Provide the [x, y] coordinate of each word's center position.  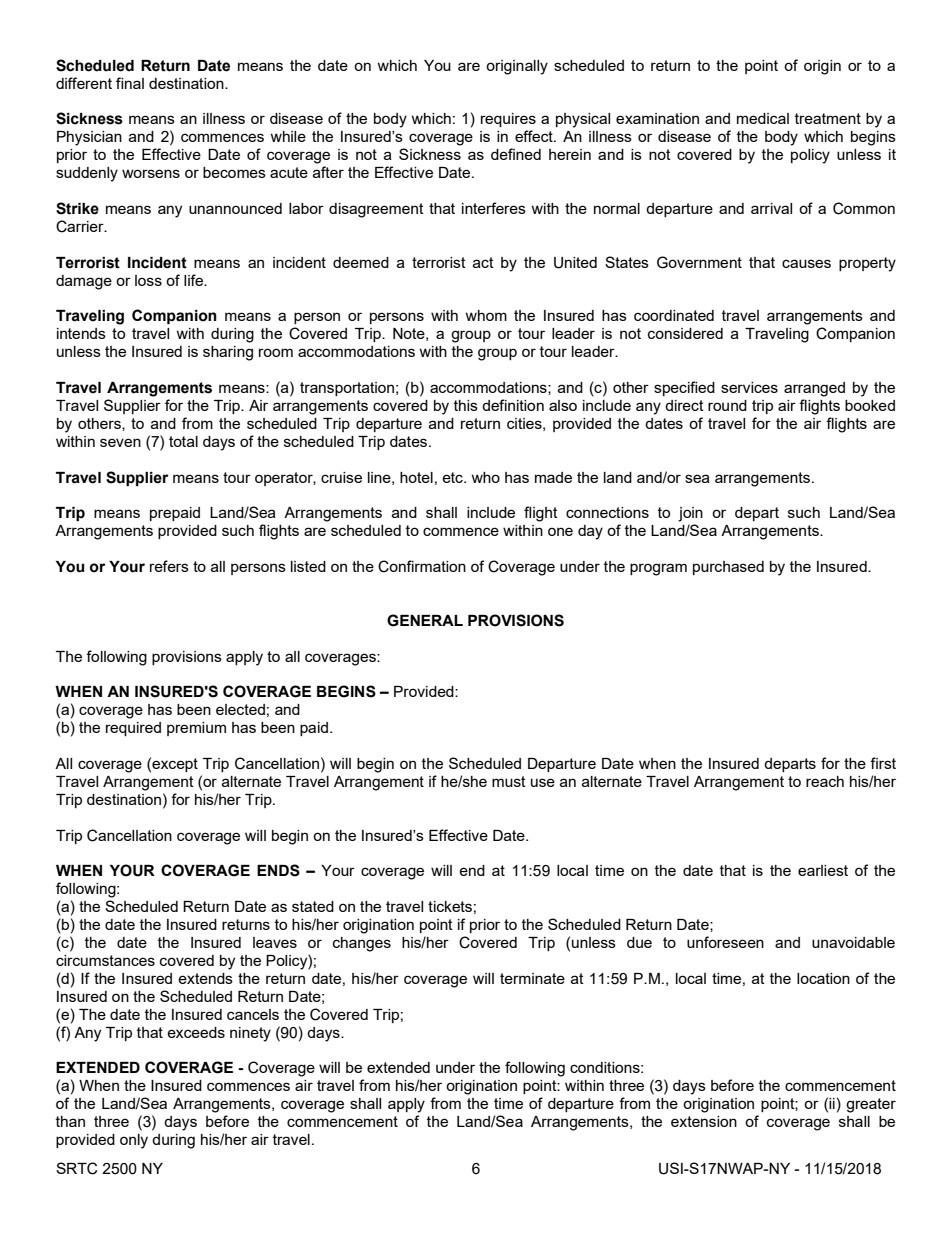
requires [508, 120]
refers [169, 566]
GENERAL [425, 620]
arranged [814, 389]
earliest [823, 870]
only [134, 1141]
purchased [728, 568]
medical [763, 118]
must [509, 781]
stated [313, 906]
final [130, 83]
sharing [228, 353]
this [466, 405]
